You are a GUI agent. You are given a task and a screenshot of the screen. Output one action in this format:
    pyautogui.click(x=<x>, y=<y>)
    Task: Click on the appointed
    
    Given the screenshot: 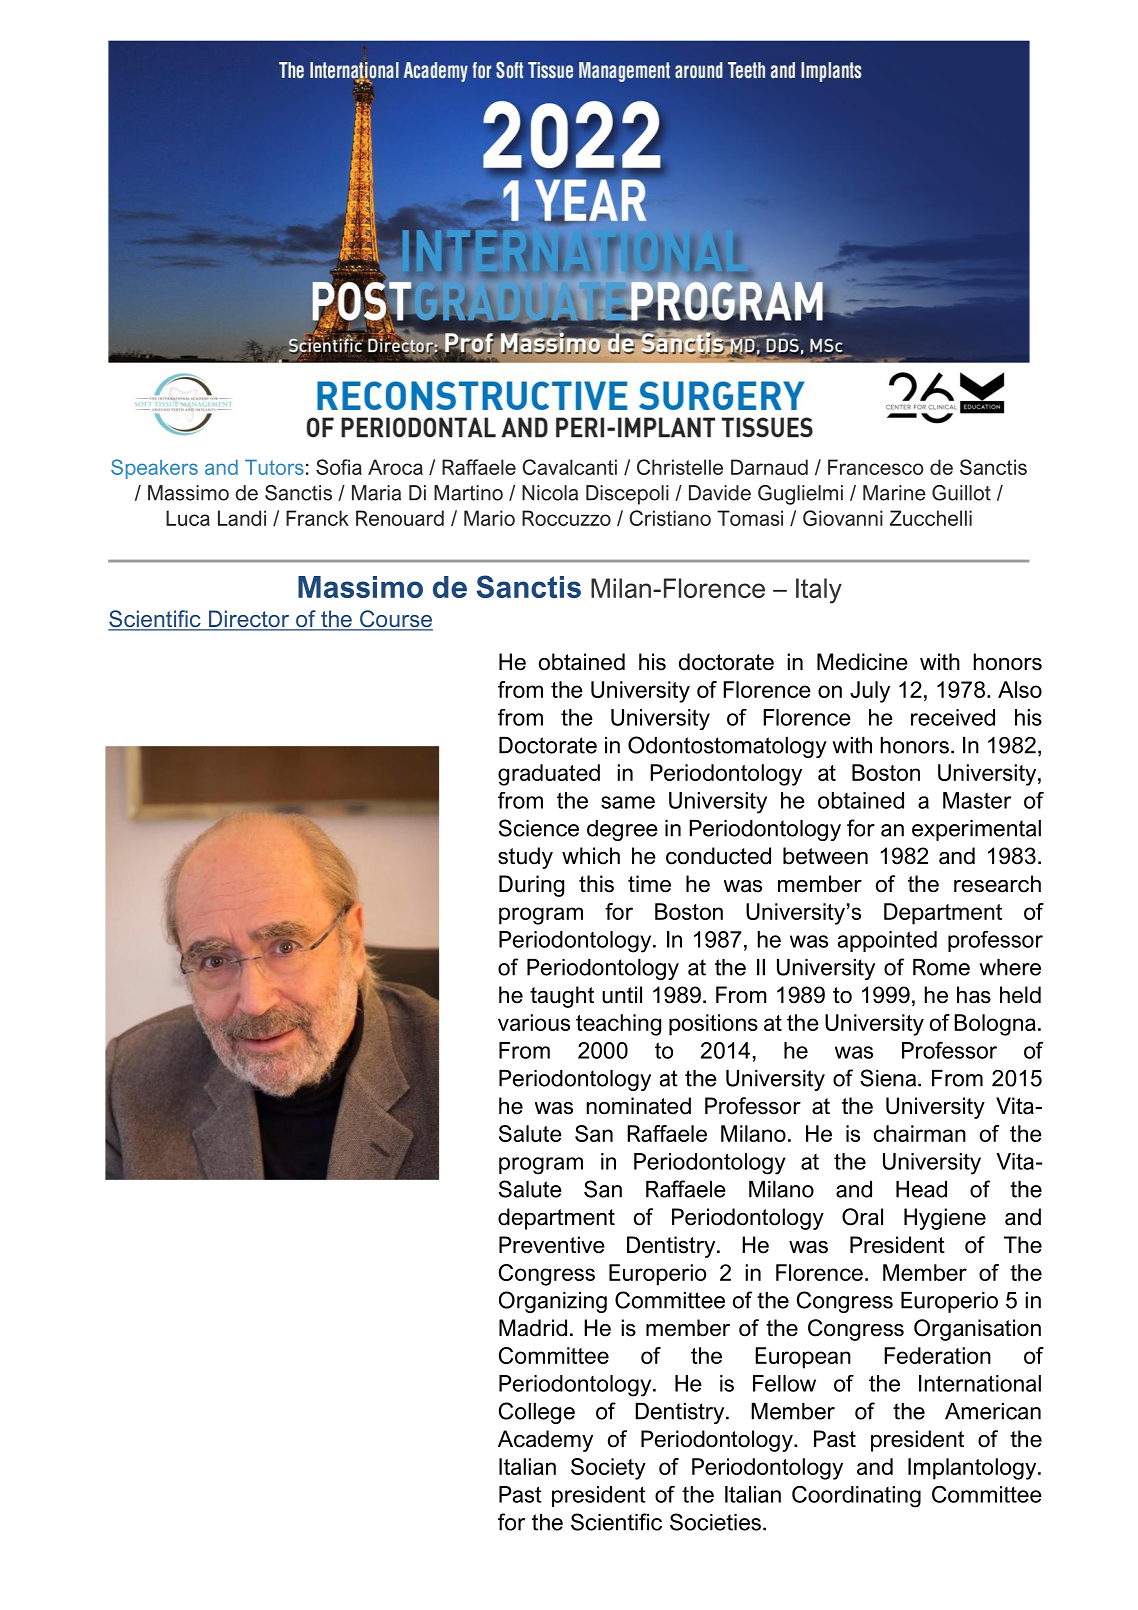 What is the action you would take?
    pyautogui.click(x=887, y=941)
